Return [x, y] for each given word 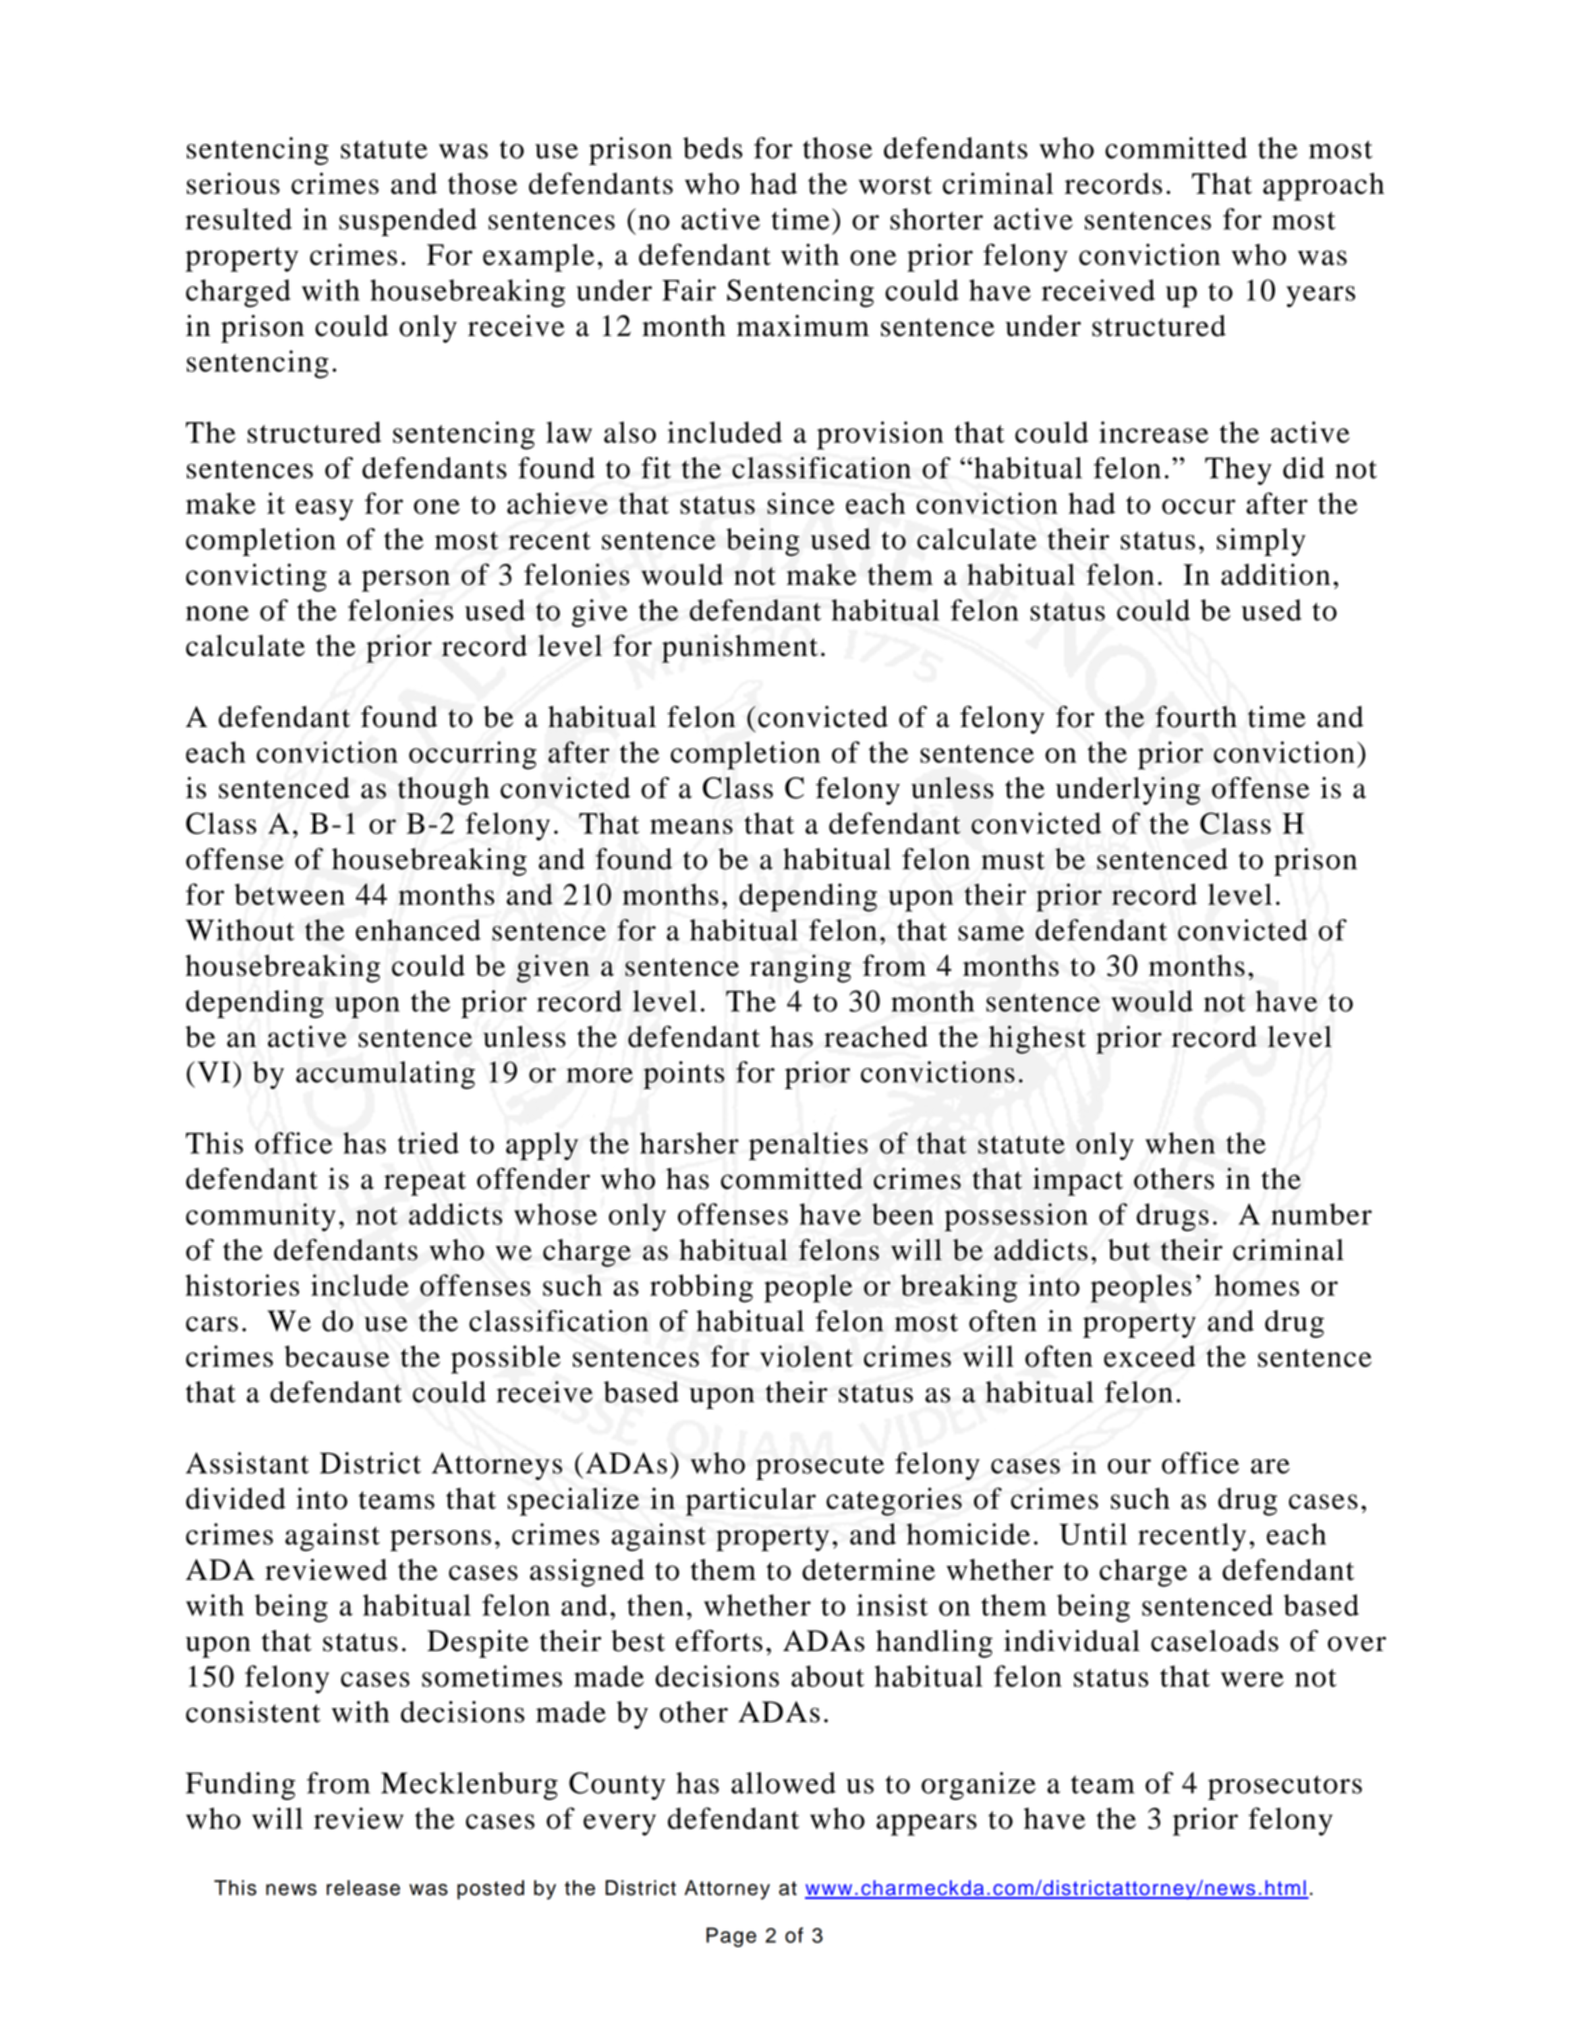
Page [731, 1937]
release [363, 1888]
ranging [800, 968]
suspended [408, 222]
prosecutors [1285, 1787]
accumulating [385, 1075]
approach [1323, 186]
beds [713, 148]
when [1180, 1143]
